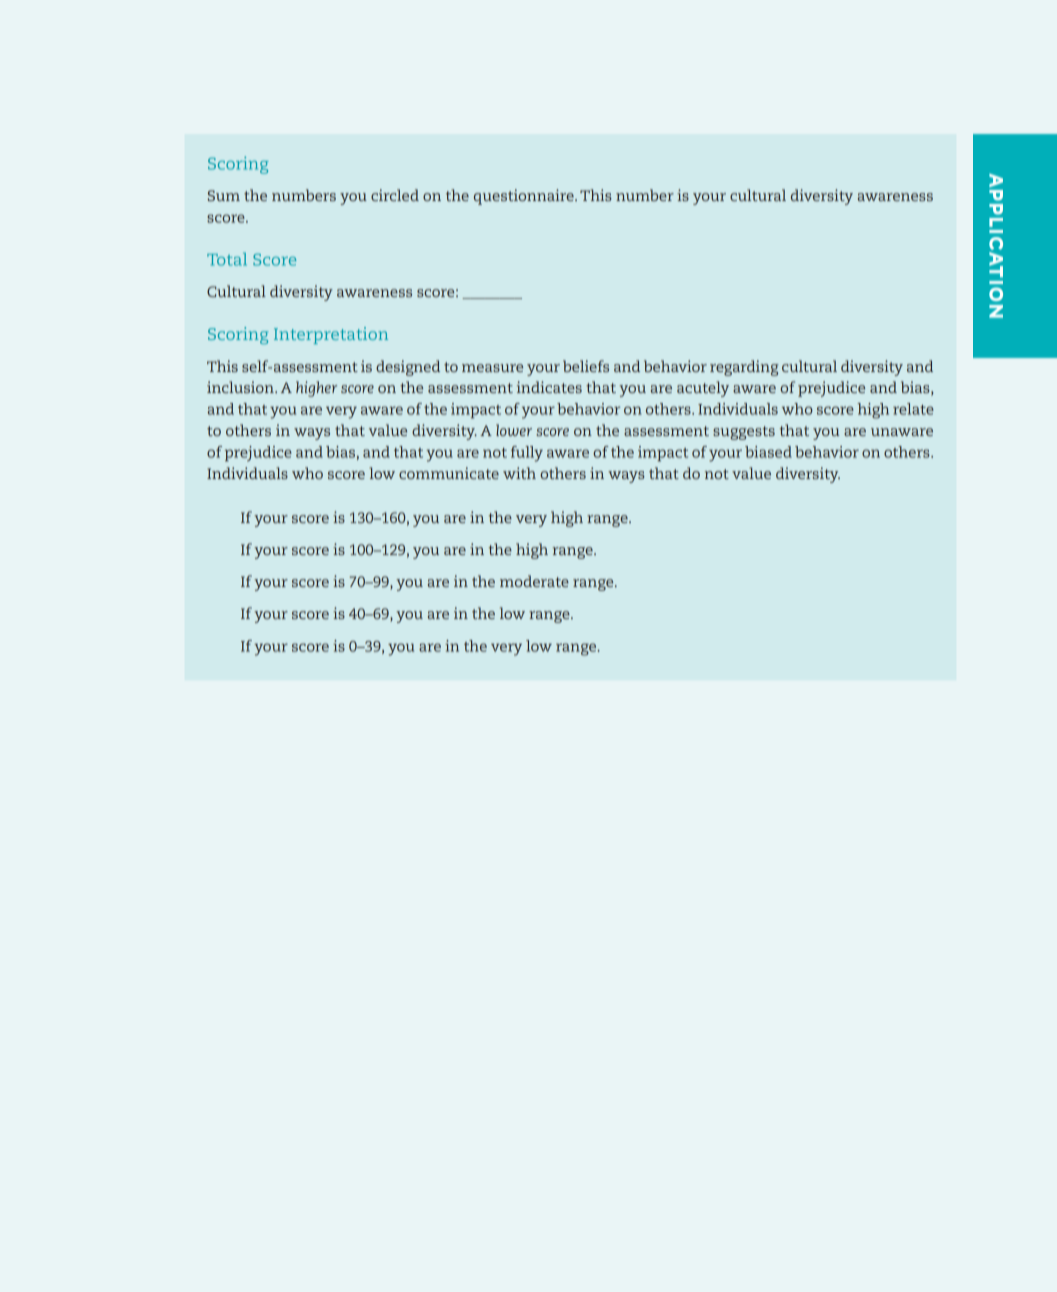  Describe the element at coordinates (395, 195) in the document. I see `circled` at that location.
